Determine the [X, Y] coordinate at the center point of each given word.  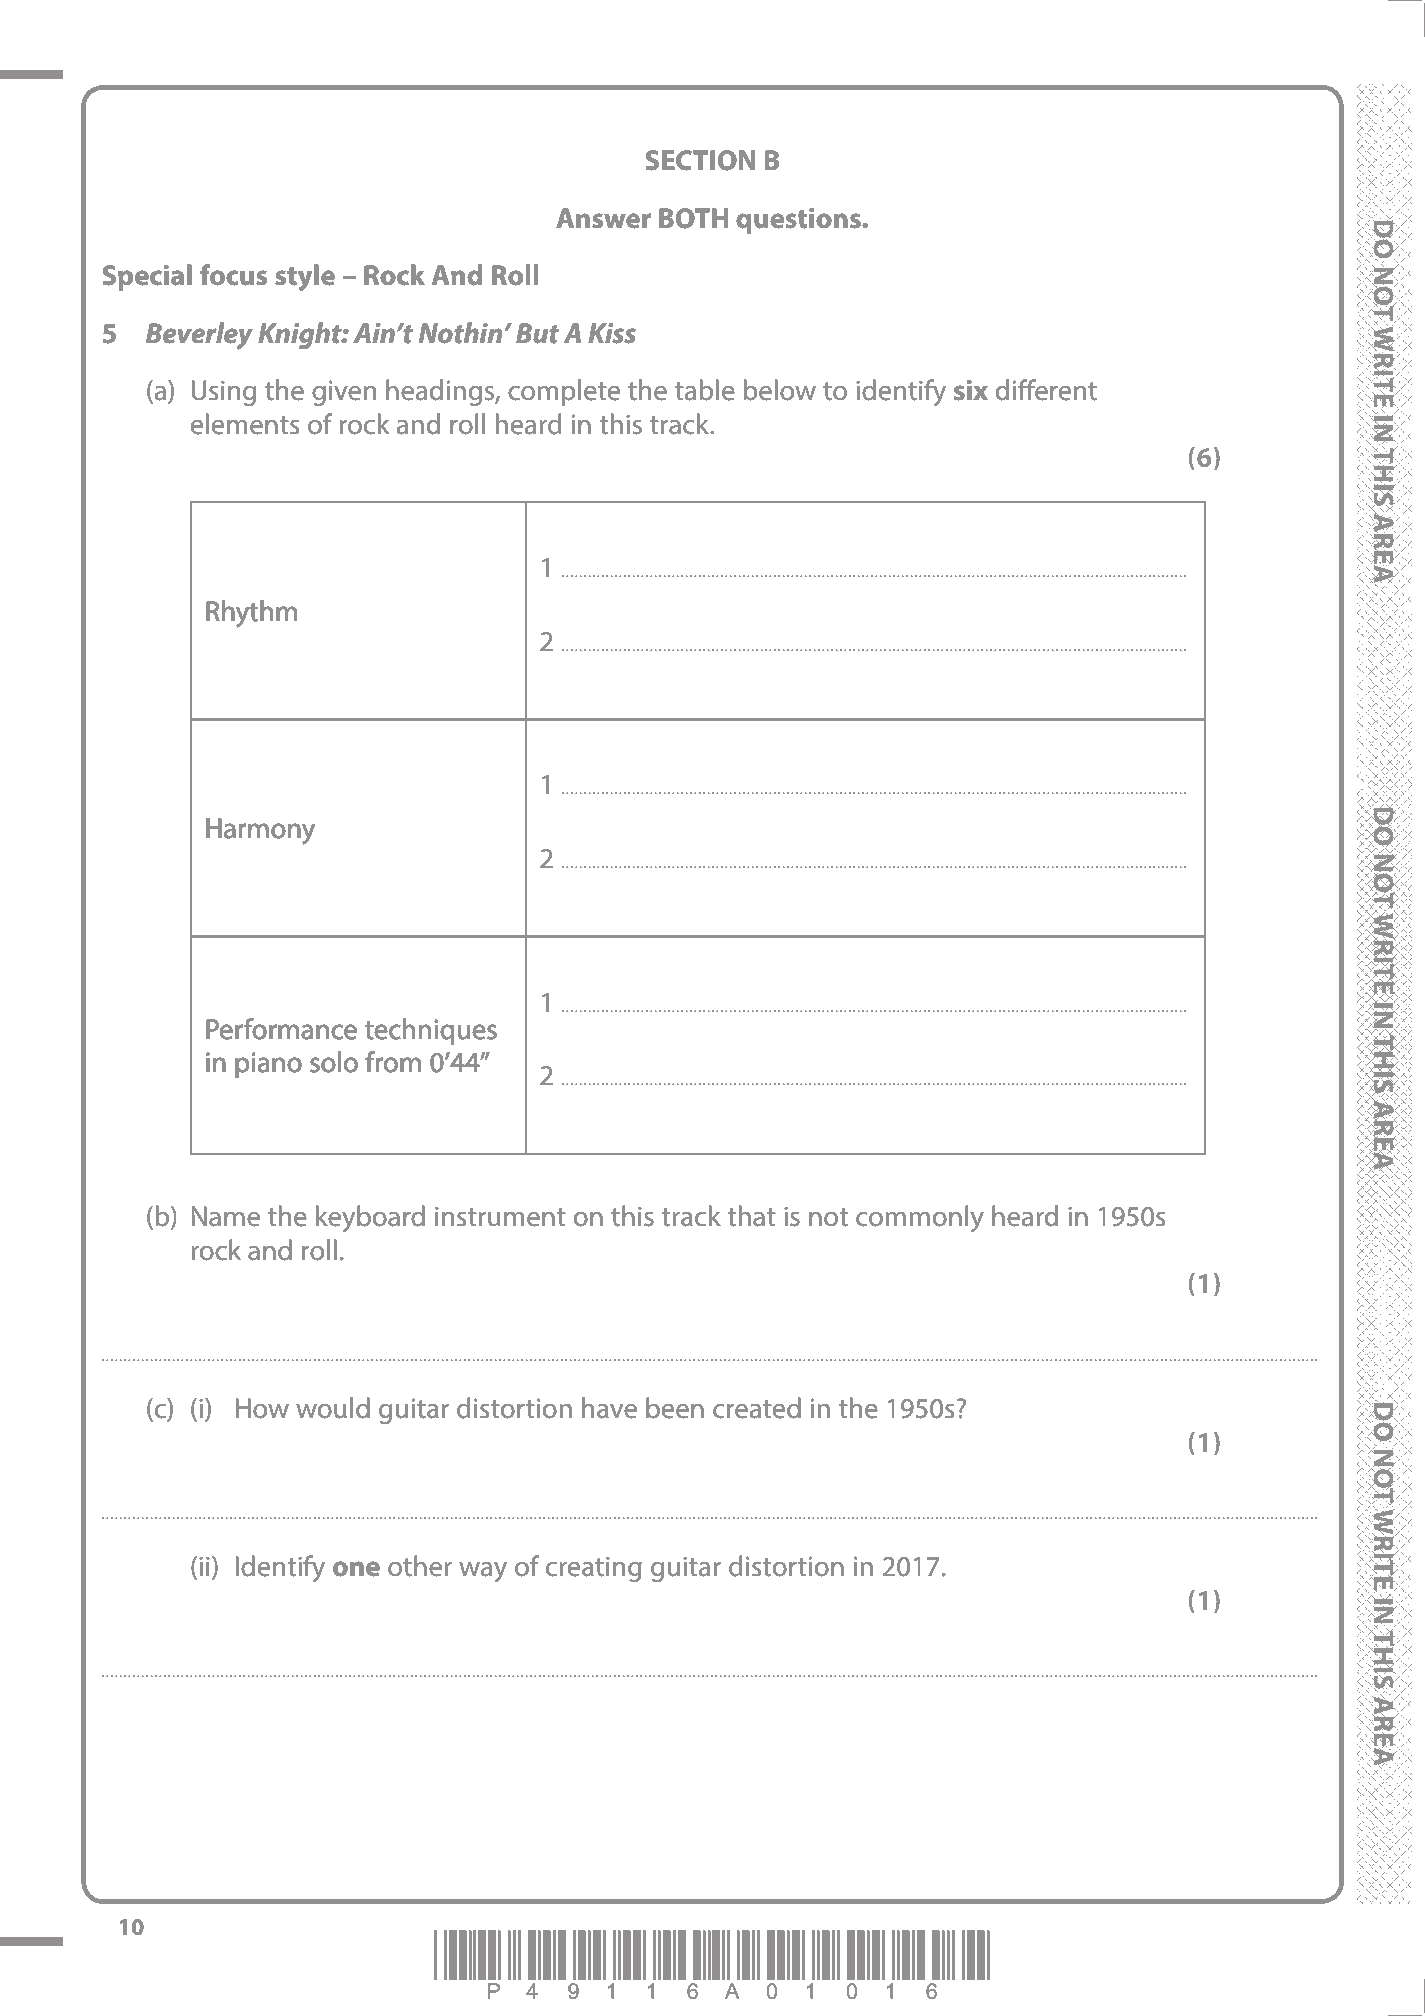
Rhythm [251, 613]
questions [799, 221]
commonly [920, 1218]
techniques [431, 1031]
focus [233, 275]
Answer [603, 218]
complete [564, 392]
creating [594, 1569]
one [356, 1569]
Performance [281, 1029]
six [971, 390]
